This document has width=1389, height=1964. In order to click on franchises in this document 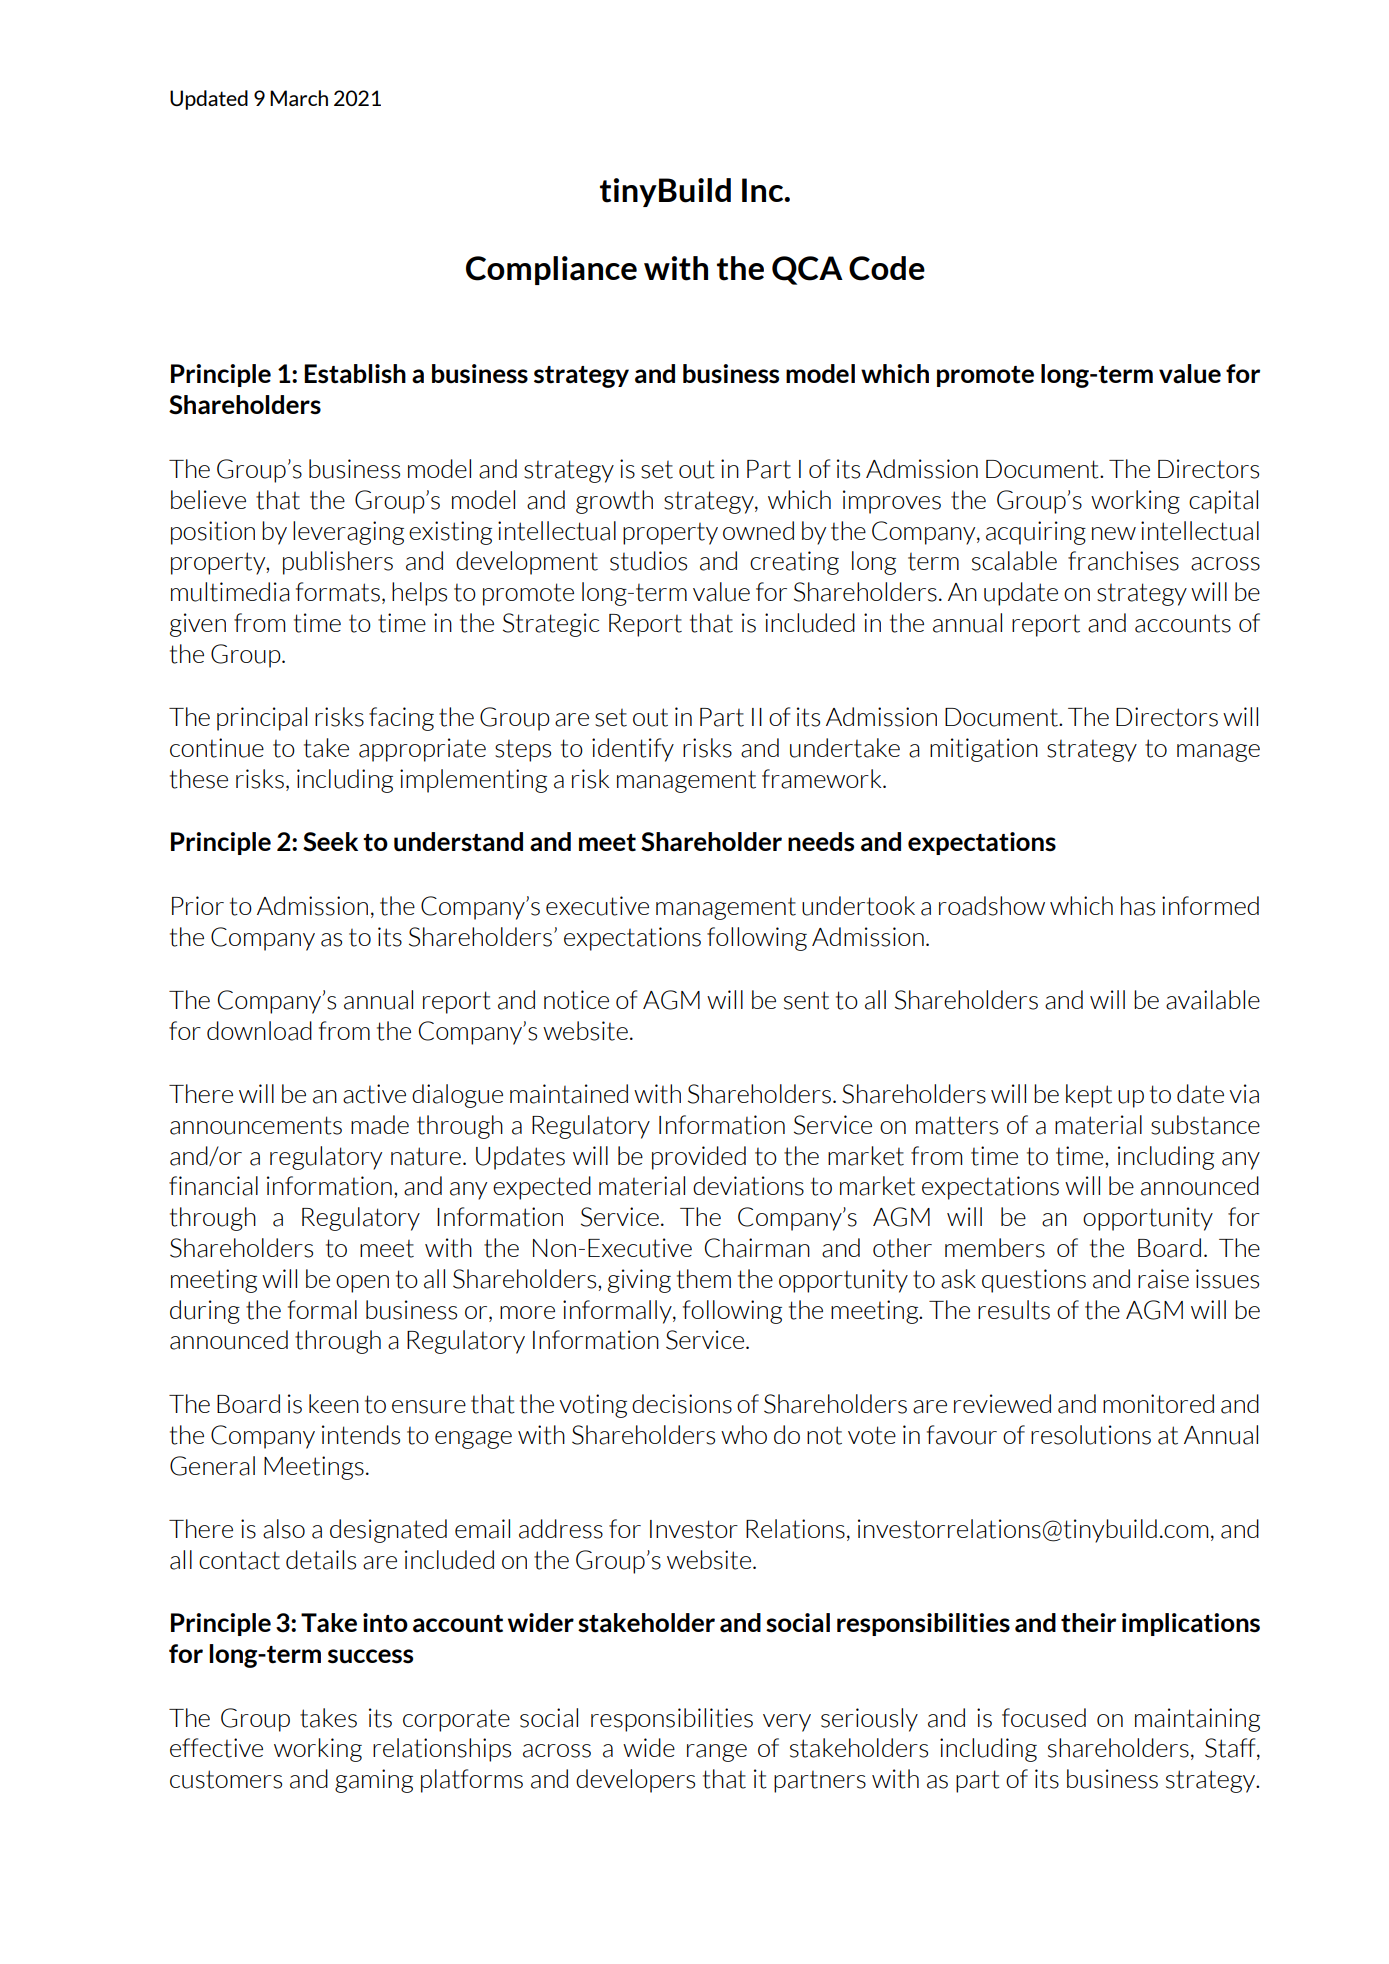, I will do `click(1123, 561)`.
